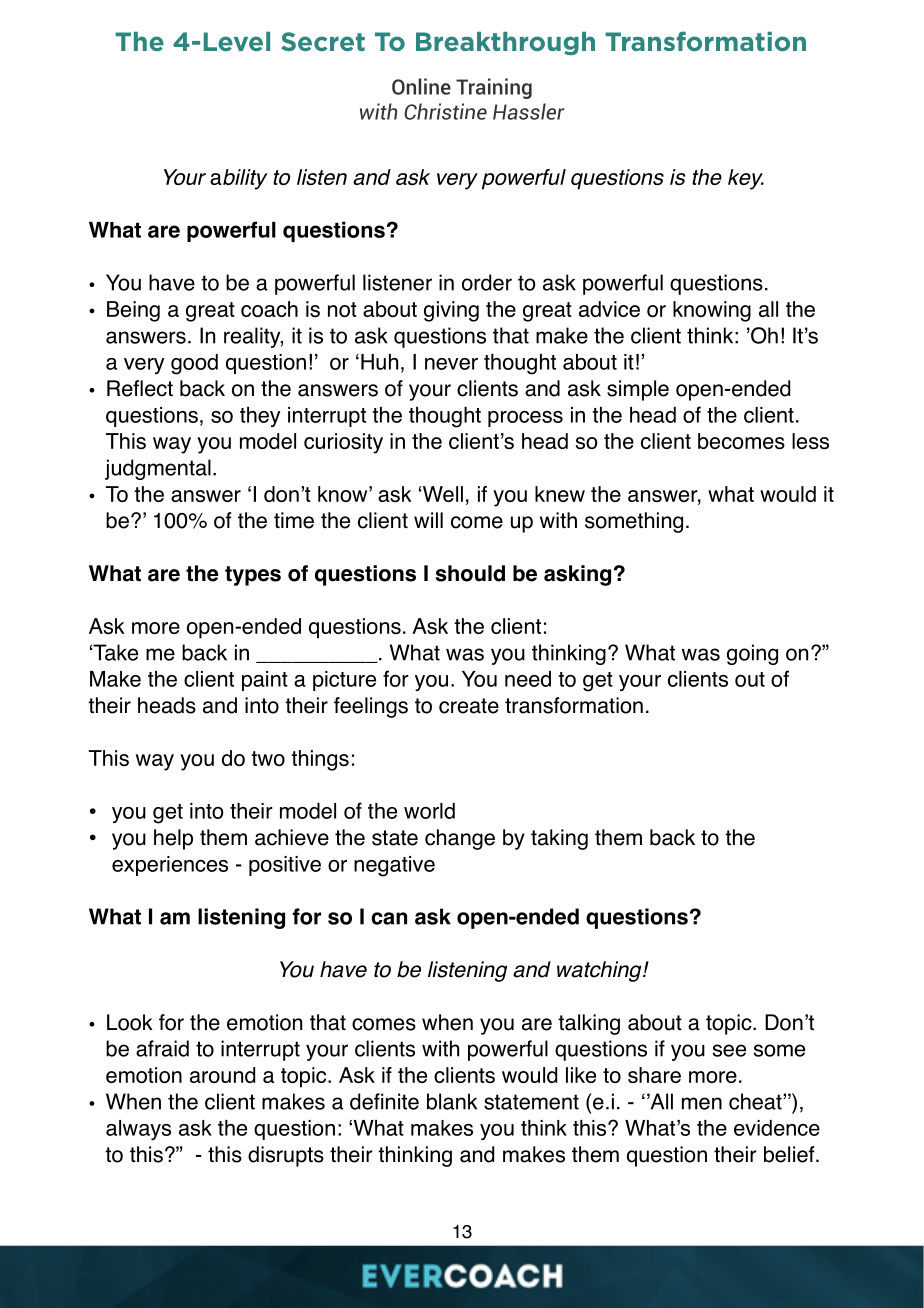 The image size is (924, 1308). I want to click on taking, so click(559, 839).
